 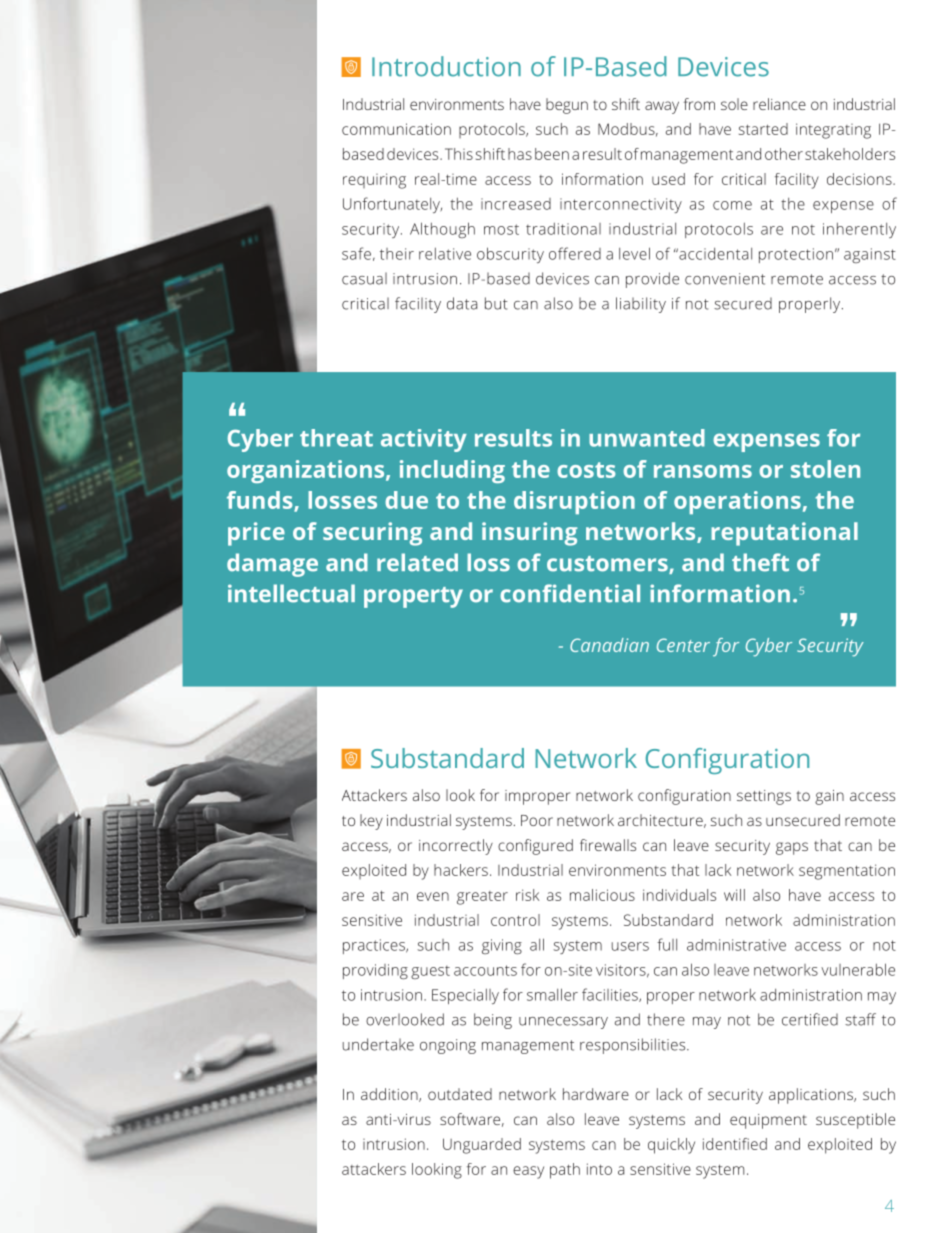 I want to click on gaps, so click(x=792, y=848).
